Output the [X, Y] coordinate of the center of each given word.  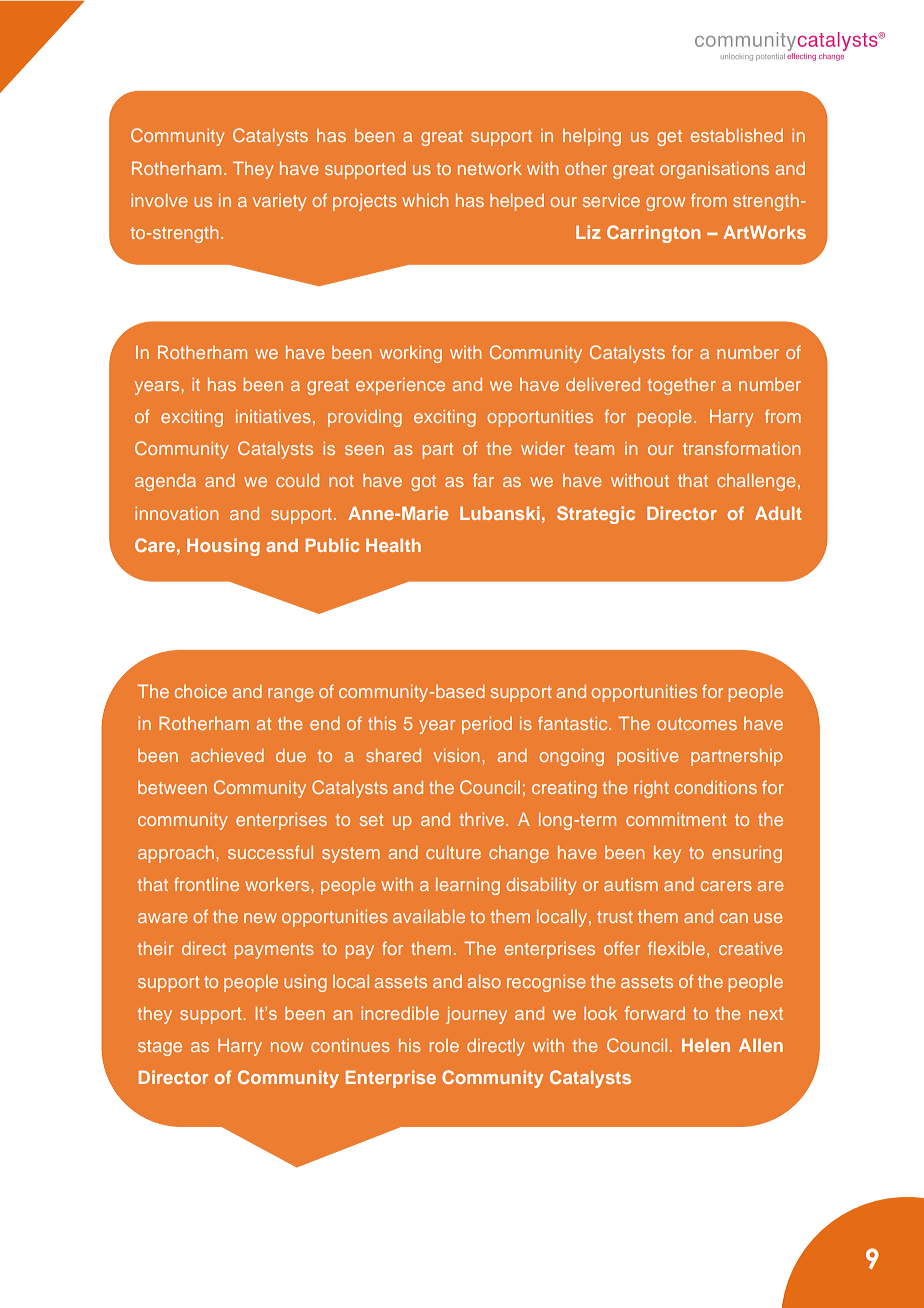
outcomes [697, 724]
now [287, 1047]
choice [200, 691]
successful [270, 852]
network [490, 168]
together [681, 386]
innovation [176, 513]
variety [279, 202]
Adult [778, 513]
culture [453, 852]
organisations [714, 170]
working [411, 354]
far [483, 480]
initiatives [273, 416]
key [667, 854]
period [487, 725]
